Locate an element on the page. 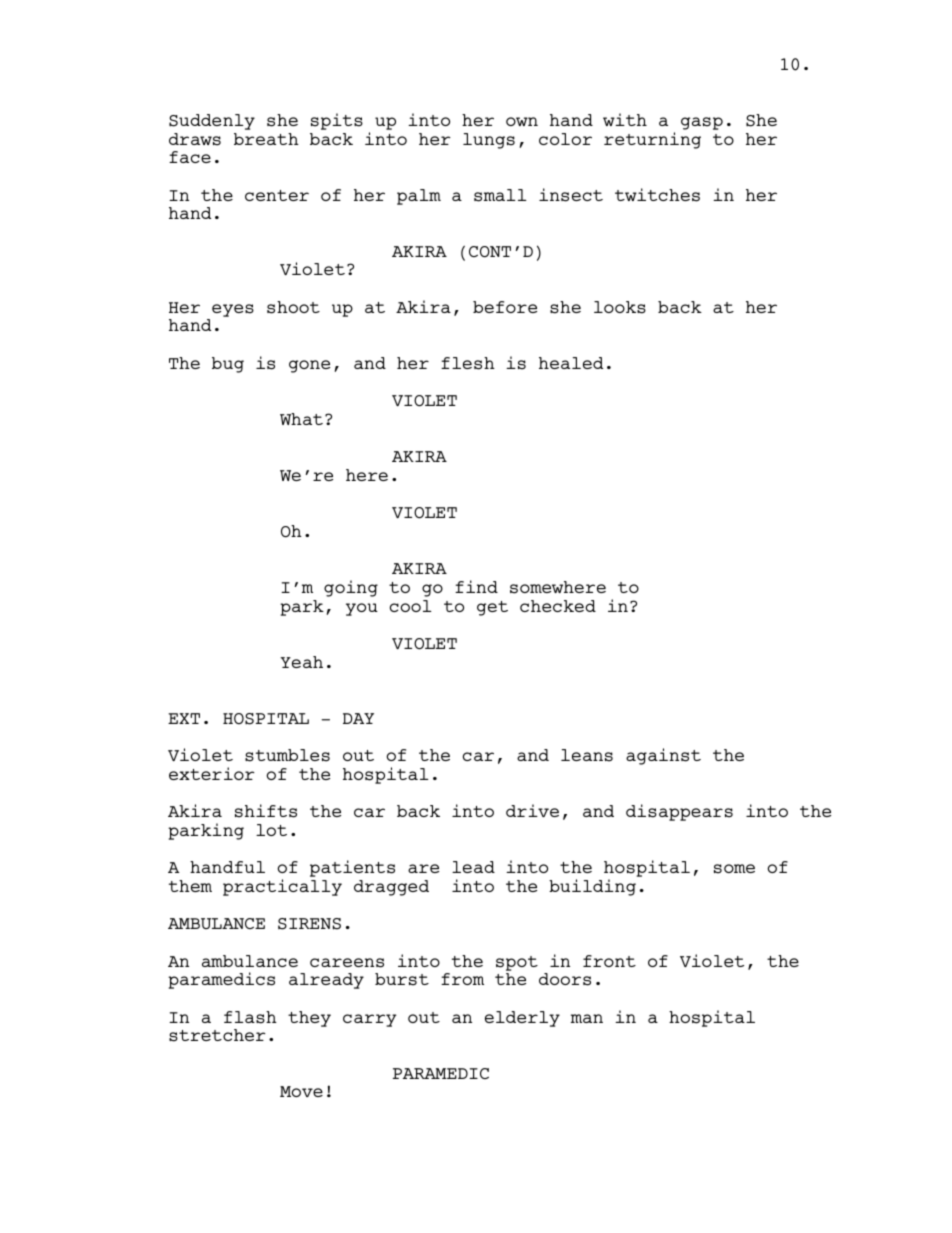 The image size is (952, 1233). stretcher is located at coordinates (217, 1035).
